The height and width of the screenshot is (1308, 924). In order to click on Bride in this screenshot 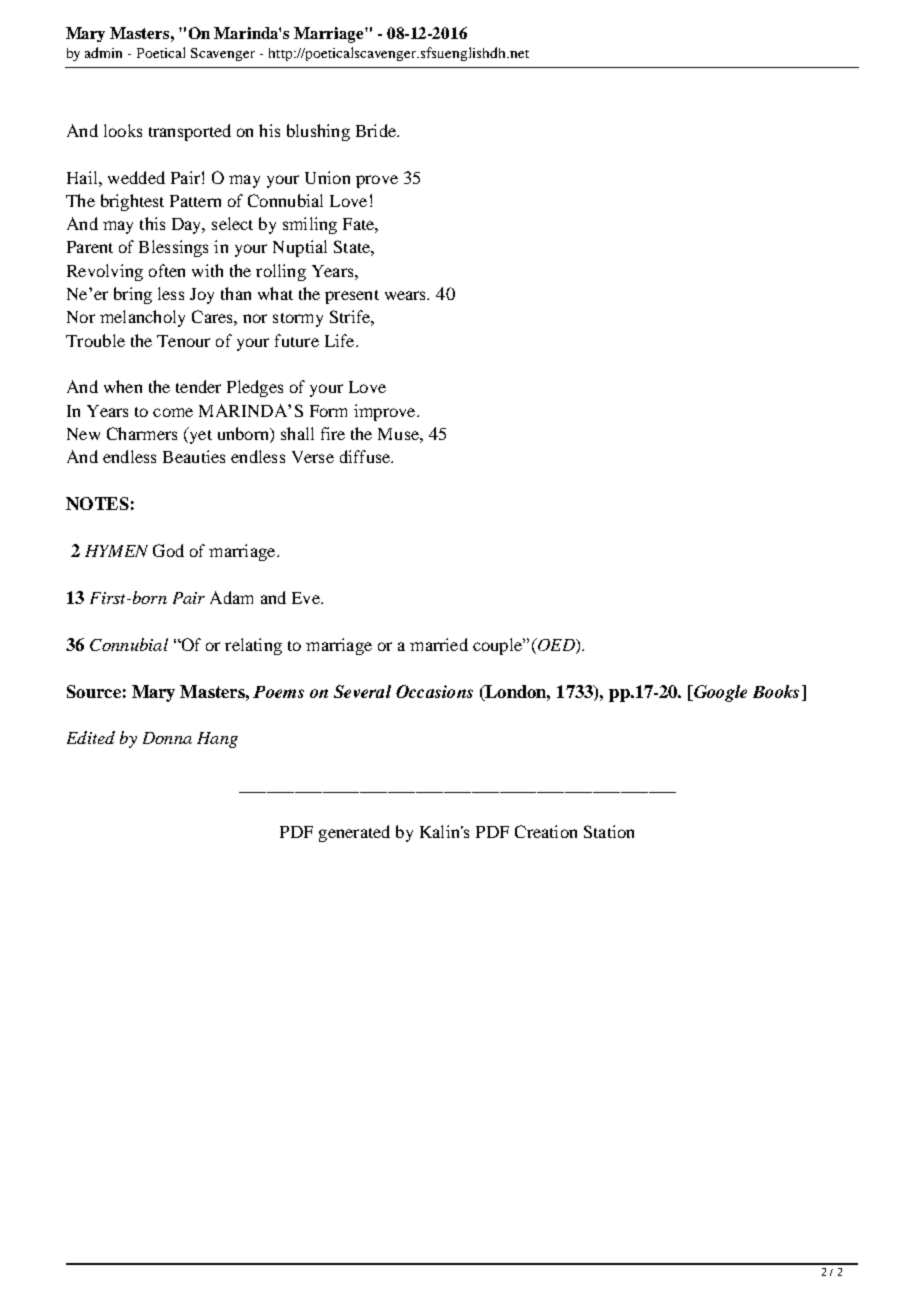, I will do `click(377, 130)`.
